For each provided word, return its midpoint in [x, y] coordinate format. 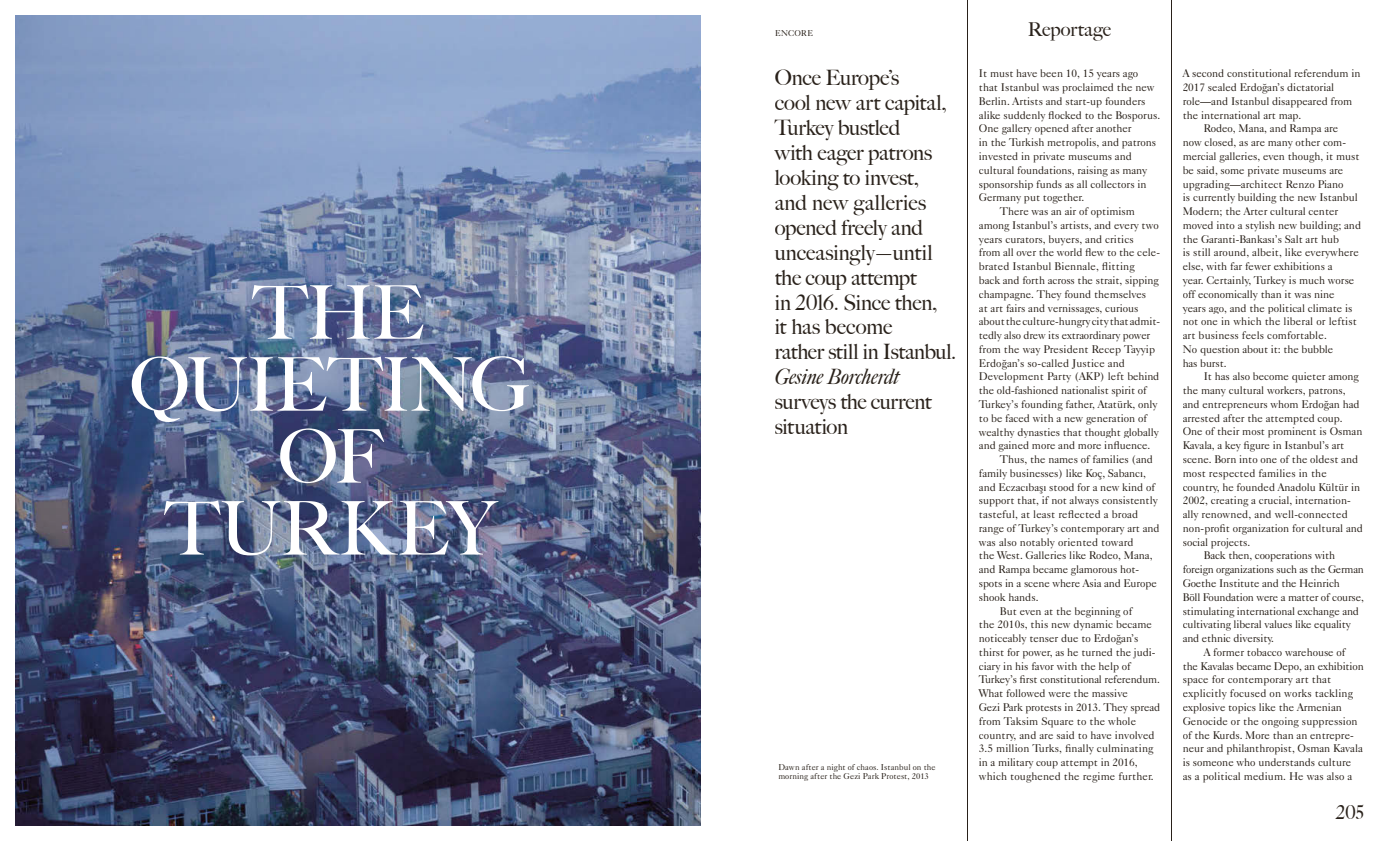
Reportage [1069, 31]
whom [1284, 404]
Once [798, 77]
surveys [805, 406]
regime [1099, 777]
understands [1287, 762]
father [1080, 404]
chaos [867, 767]
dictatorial [1310, 87]
